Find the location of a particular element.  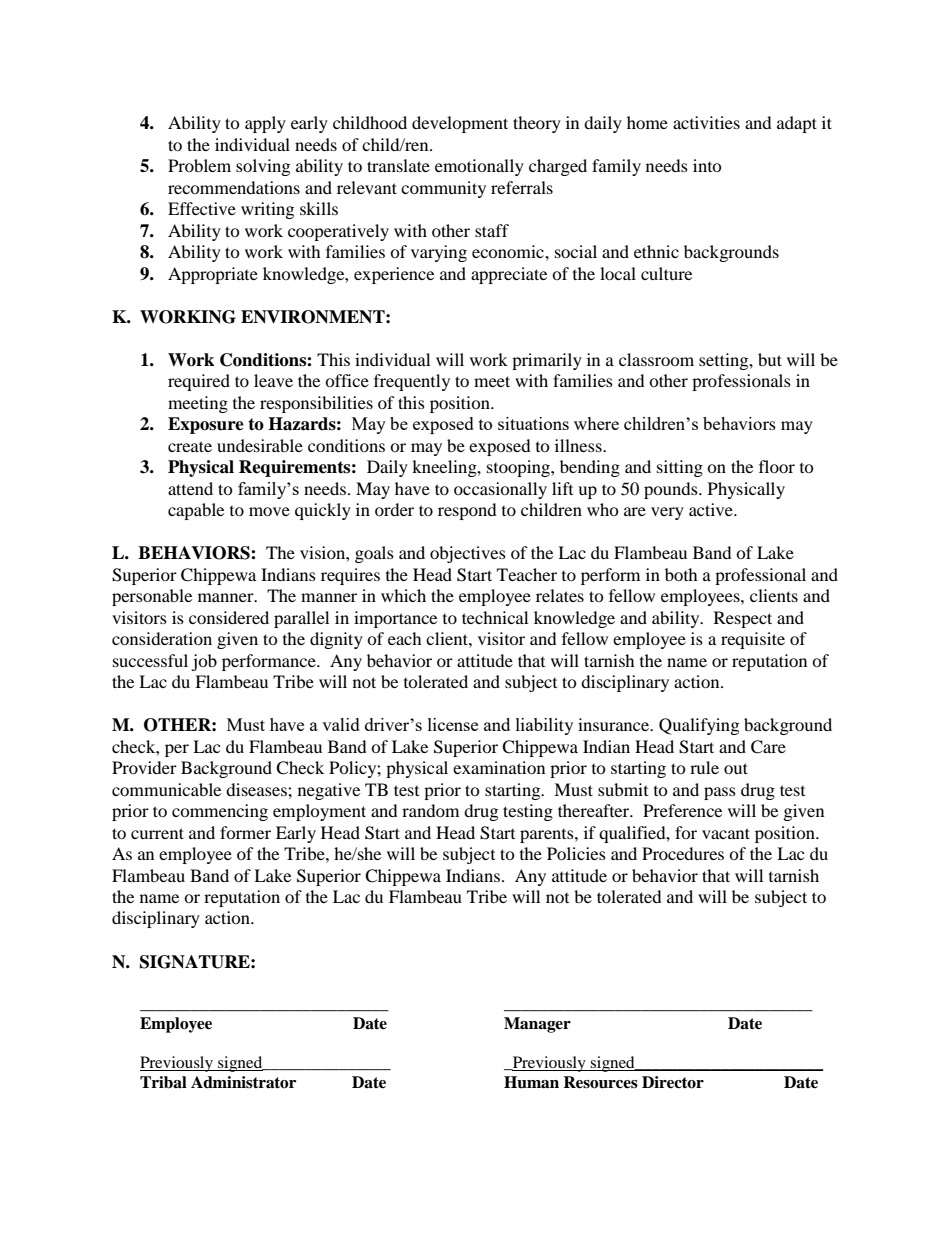

former is located at coordinates (245, 832).
